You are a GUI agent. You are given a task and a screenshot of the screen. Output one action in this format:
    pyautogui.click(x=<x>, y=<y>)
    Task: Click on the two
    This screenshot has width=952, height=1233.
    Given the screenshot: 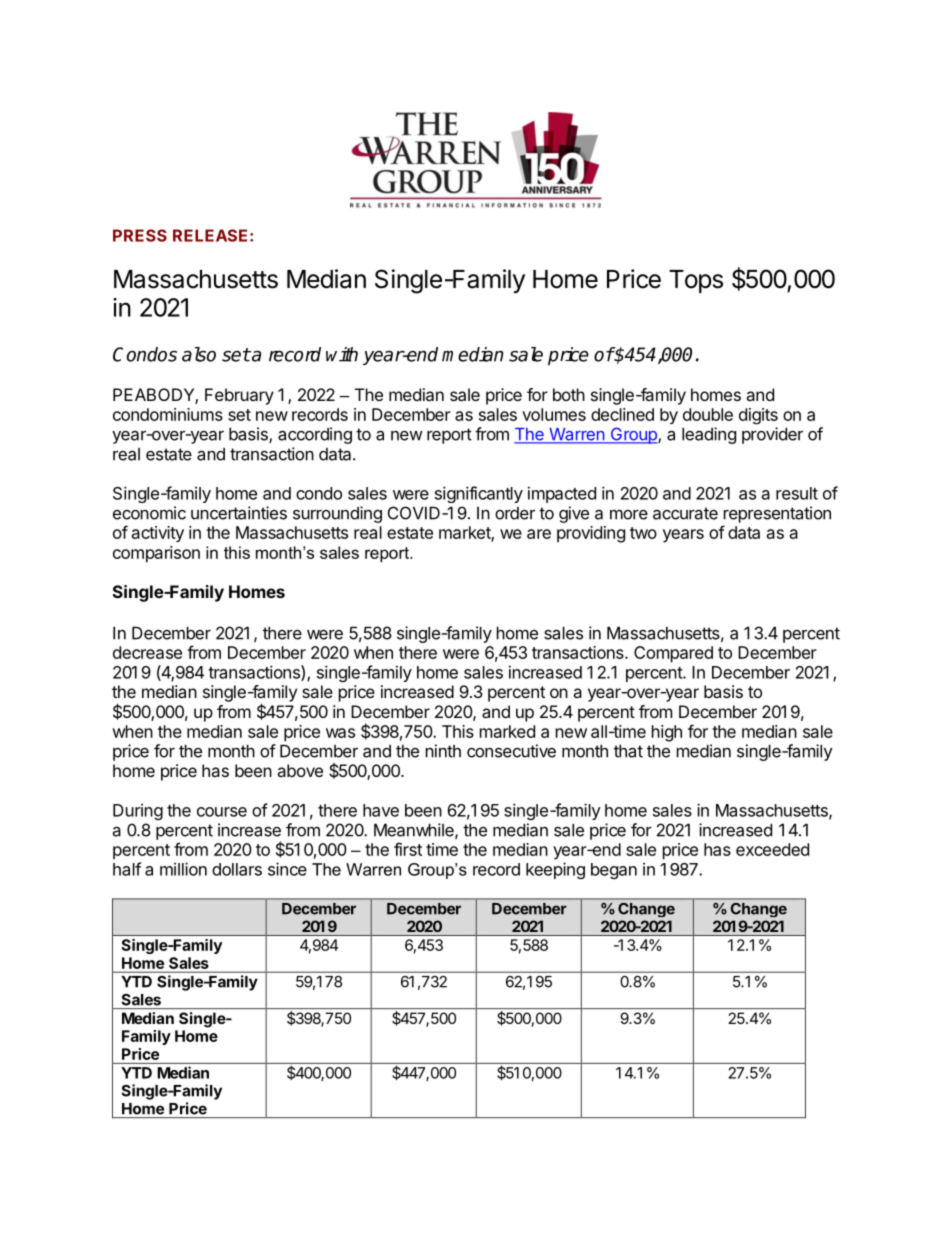 What is the action you would take?
    pyautogui.click(x=643, y=533)
